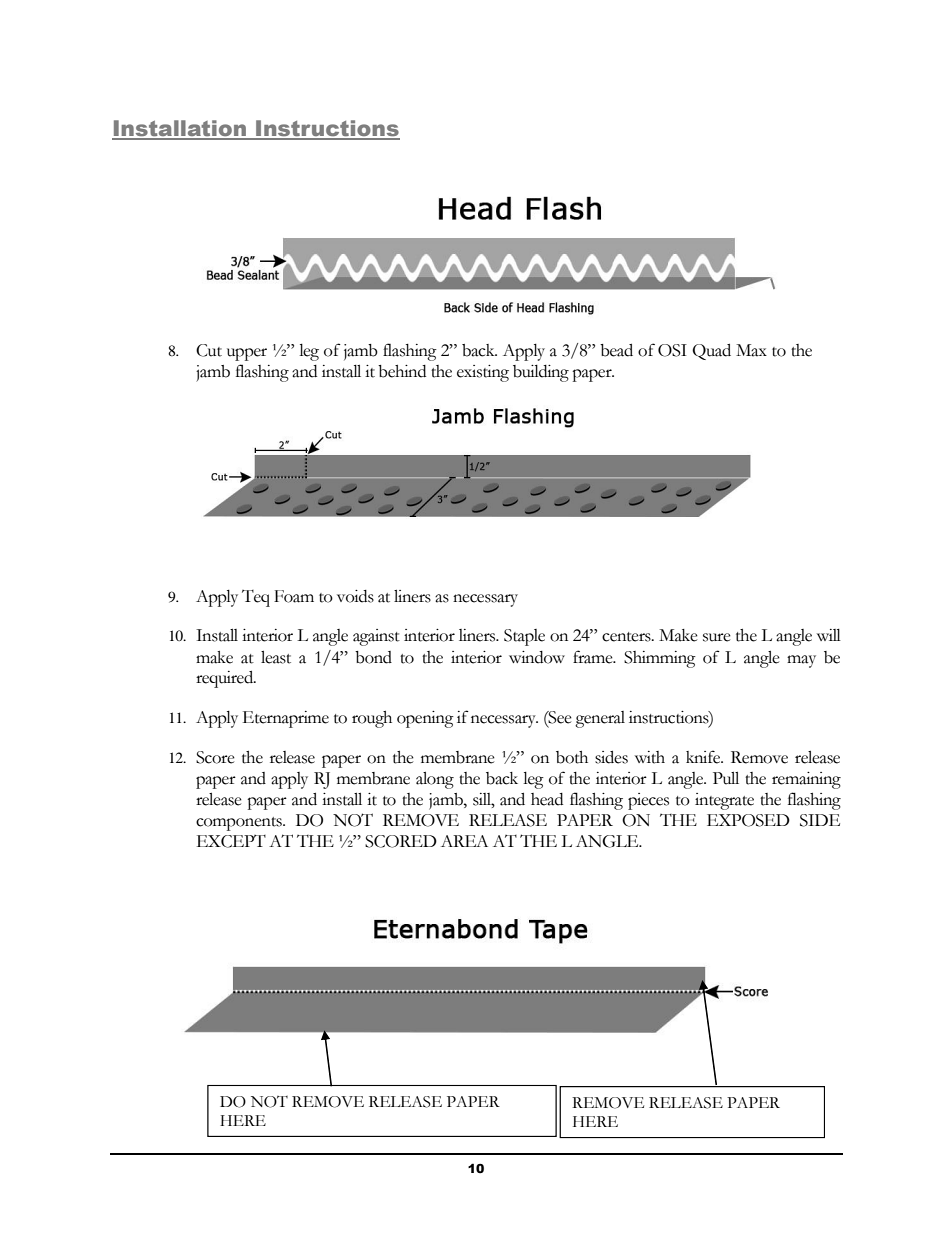 This page has width=952, height=1233. I want to click on Foam, so click(294, 596).
